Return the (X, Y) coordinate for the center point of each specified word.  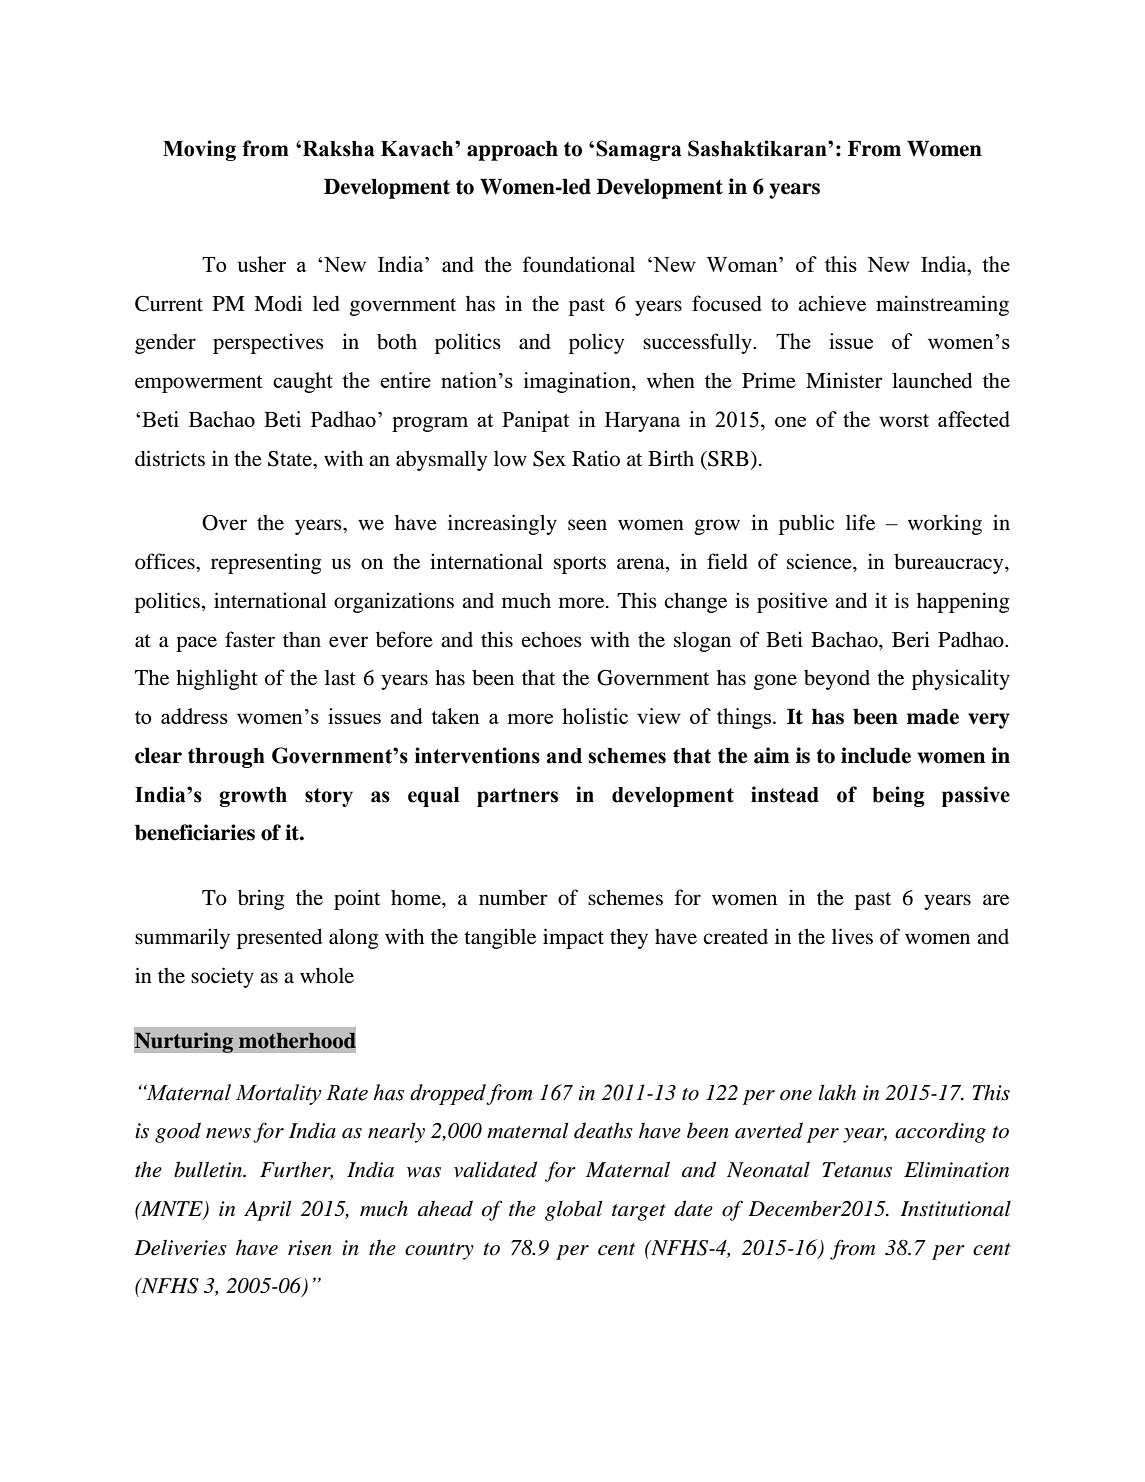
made (933, 716)
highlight (217, 679)
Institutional (955, 1209)
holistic (595, 716)
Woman (743, 264)
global (574, 1210)
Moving (199, 150)
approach (512, 150)
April (268, 1210)
